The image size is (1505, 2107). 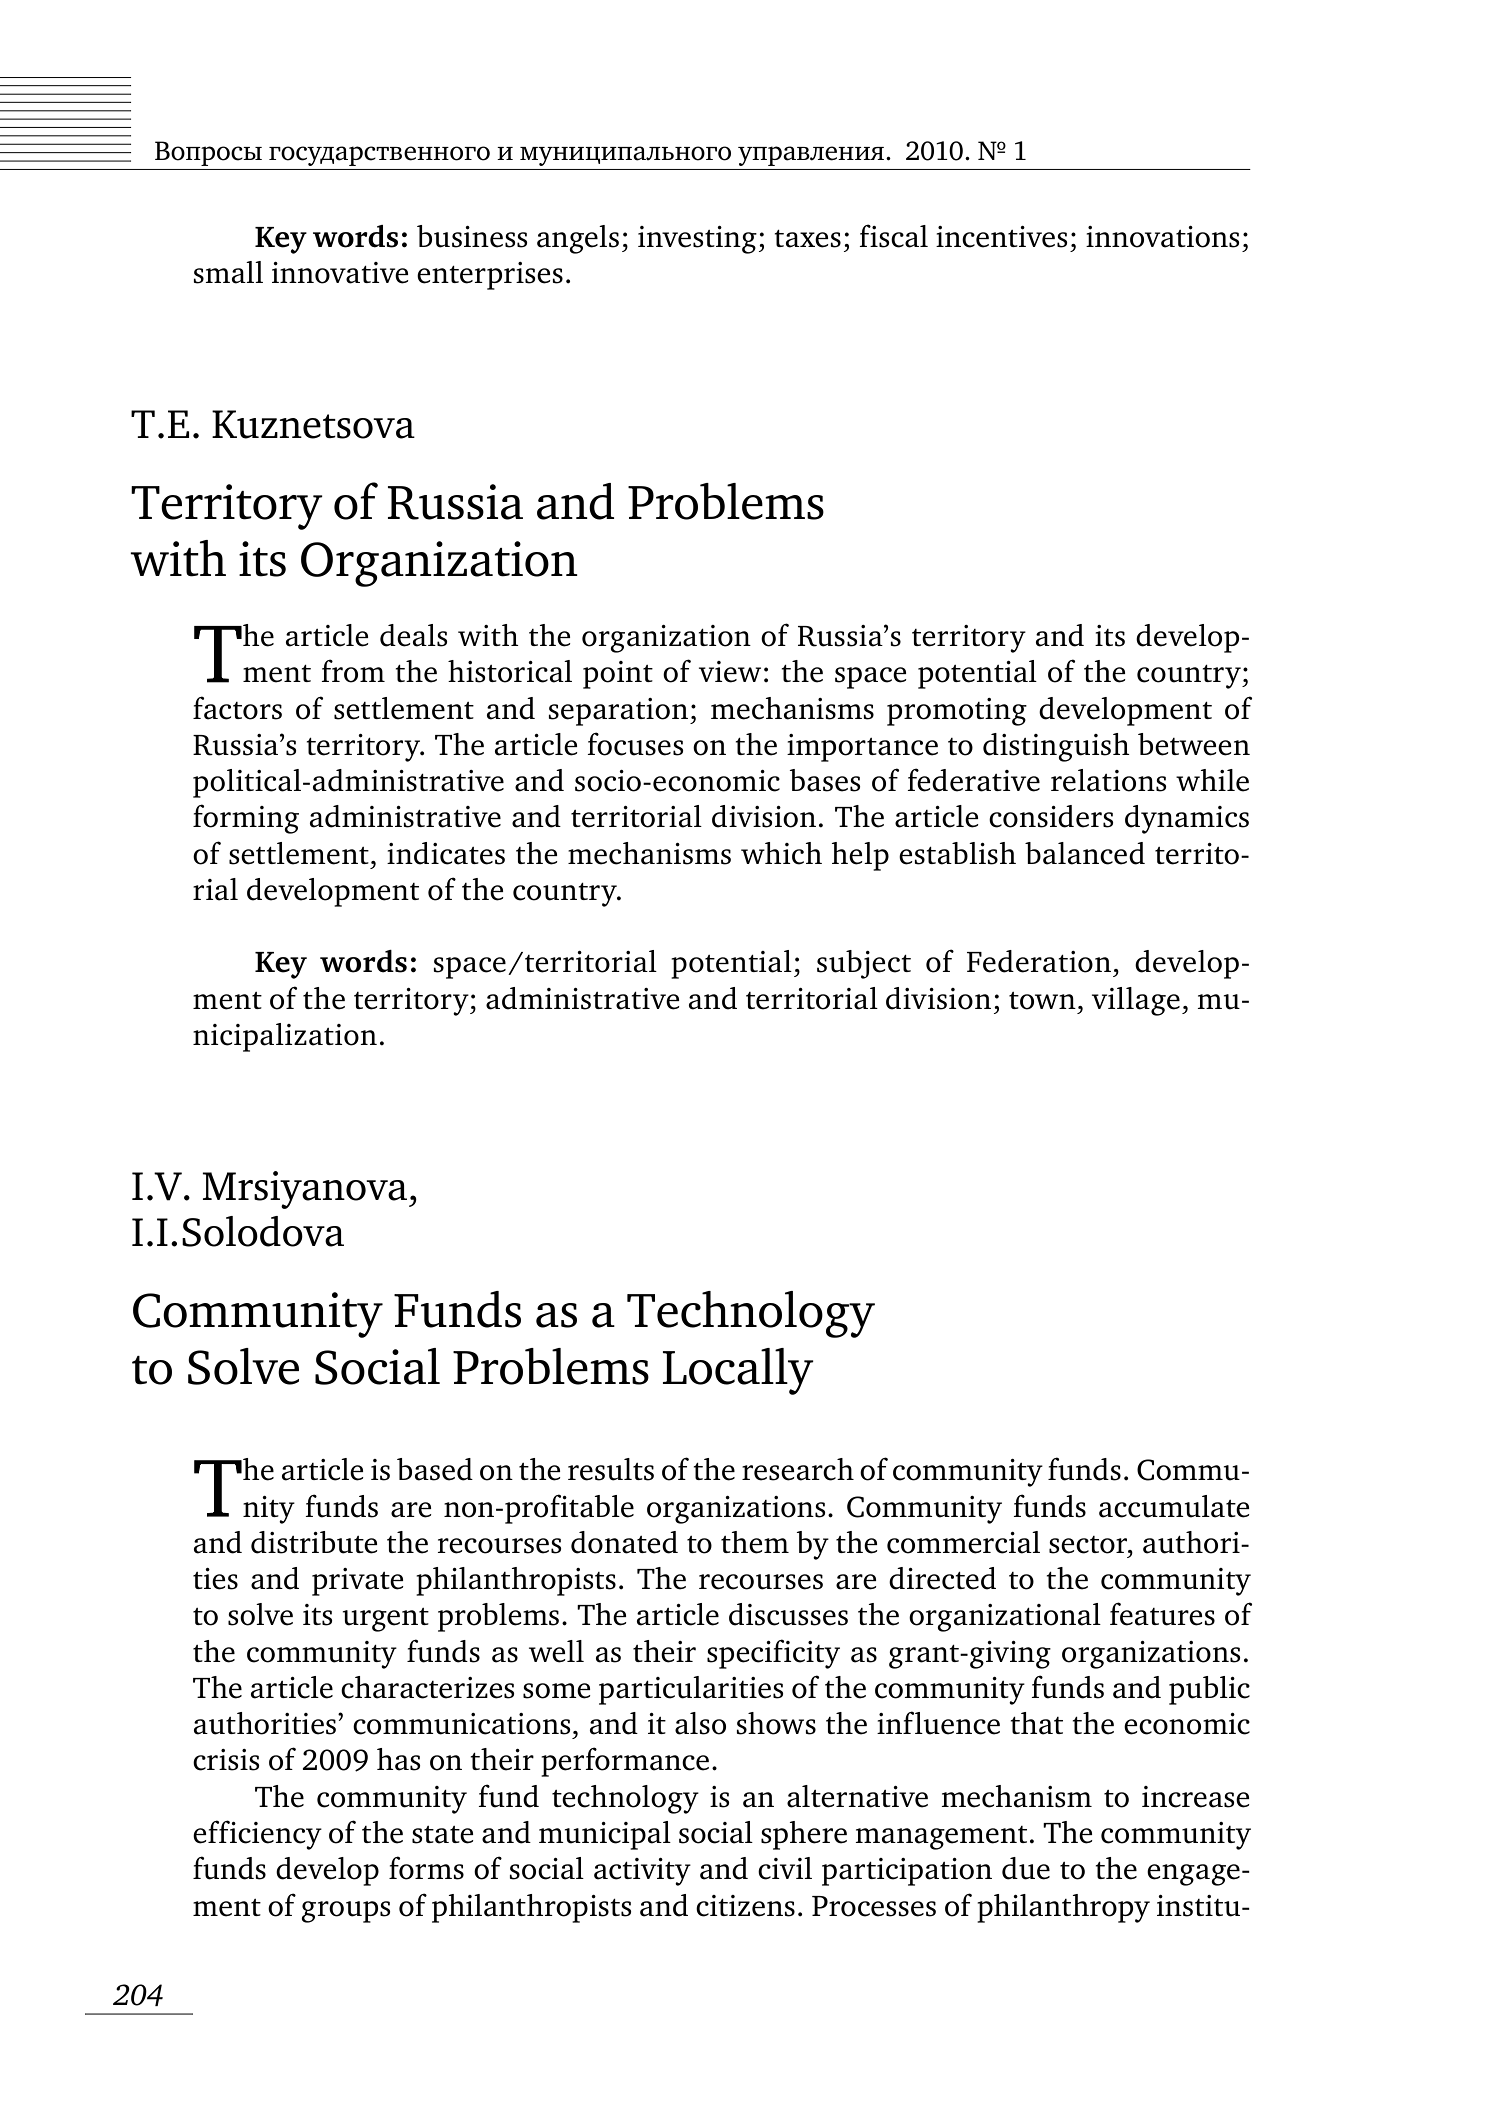 What do you see at coordinates (745, 1906) in the screenshot?
I see `citizens` at bounding box center [745, 1906].
